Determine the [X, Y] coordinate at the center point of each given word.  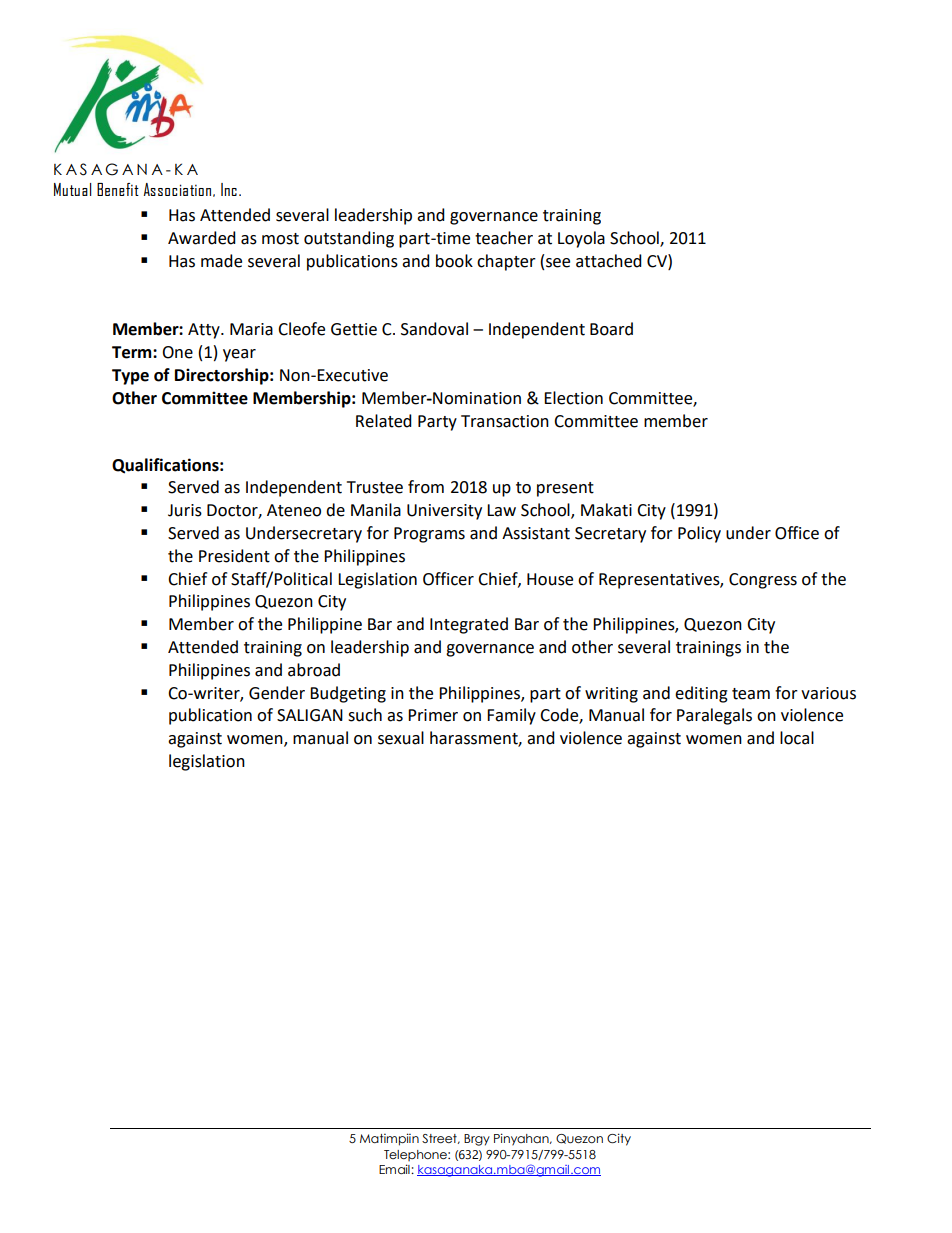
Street [440, 1139]
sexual [401, 738]
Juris [185, 510]
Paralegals [714, 716]
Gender [277, 693]
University [444, 512]
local [797, 738]
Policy [699, 534]
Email [395, 1169]
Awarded [202, 238]
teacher [504, 238]
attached [609, 261]
